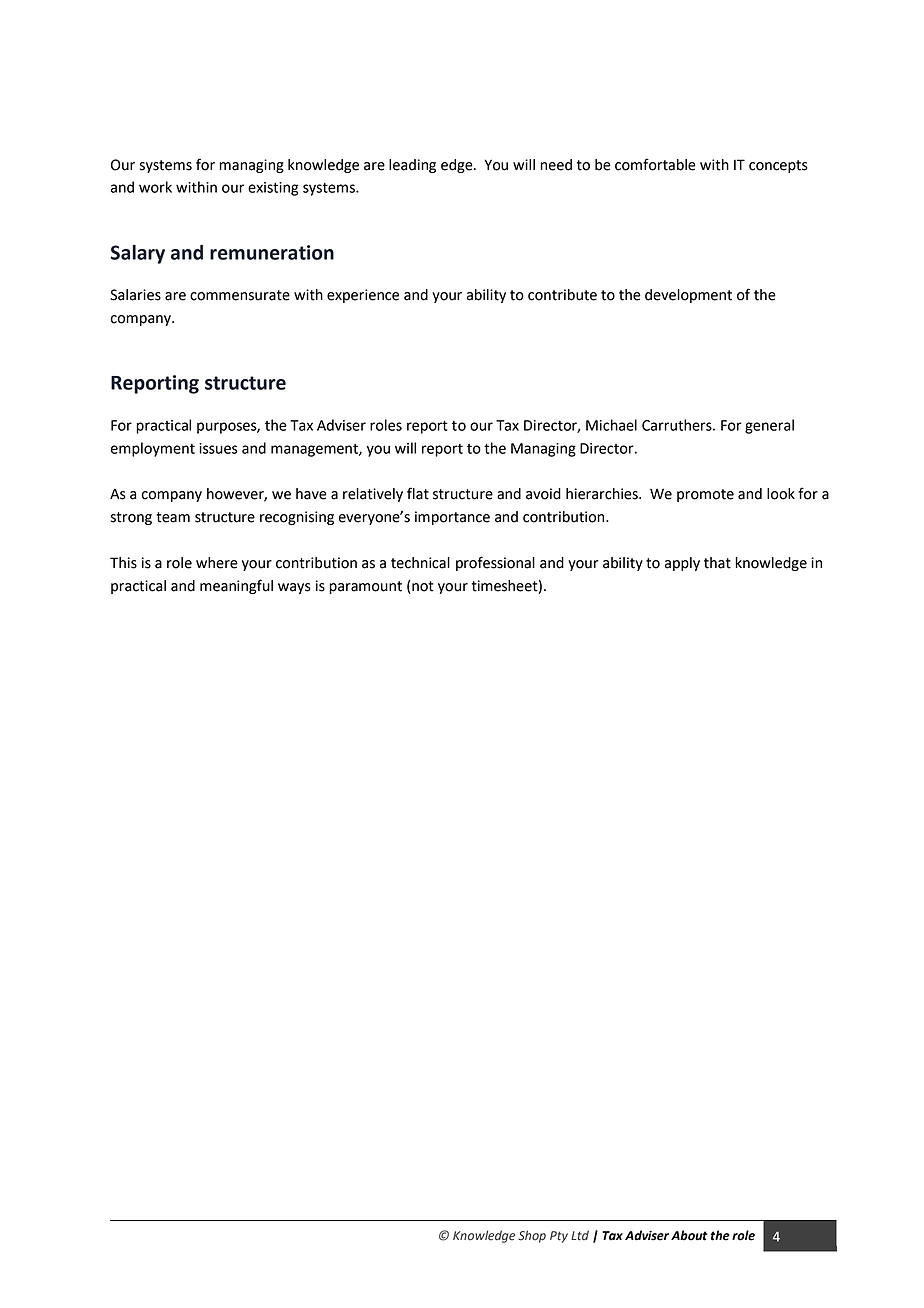 The width and height of the document is (924, 1308). Describe the element at coordinates (532, 1236) in the document. I see `Shop` at that location.
